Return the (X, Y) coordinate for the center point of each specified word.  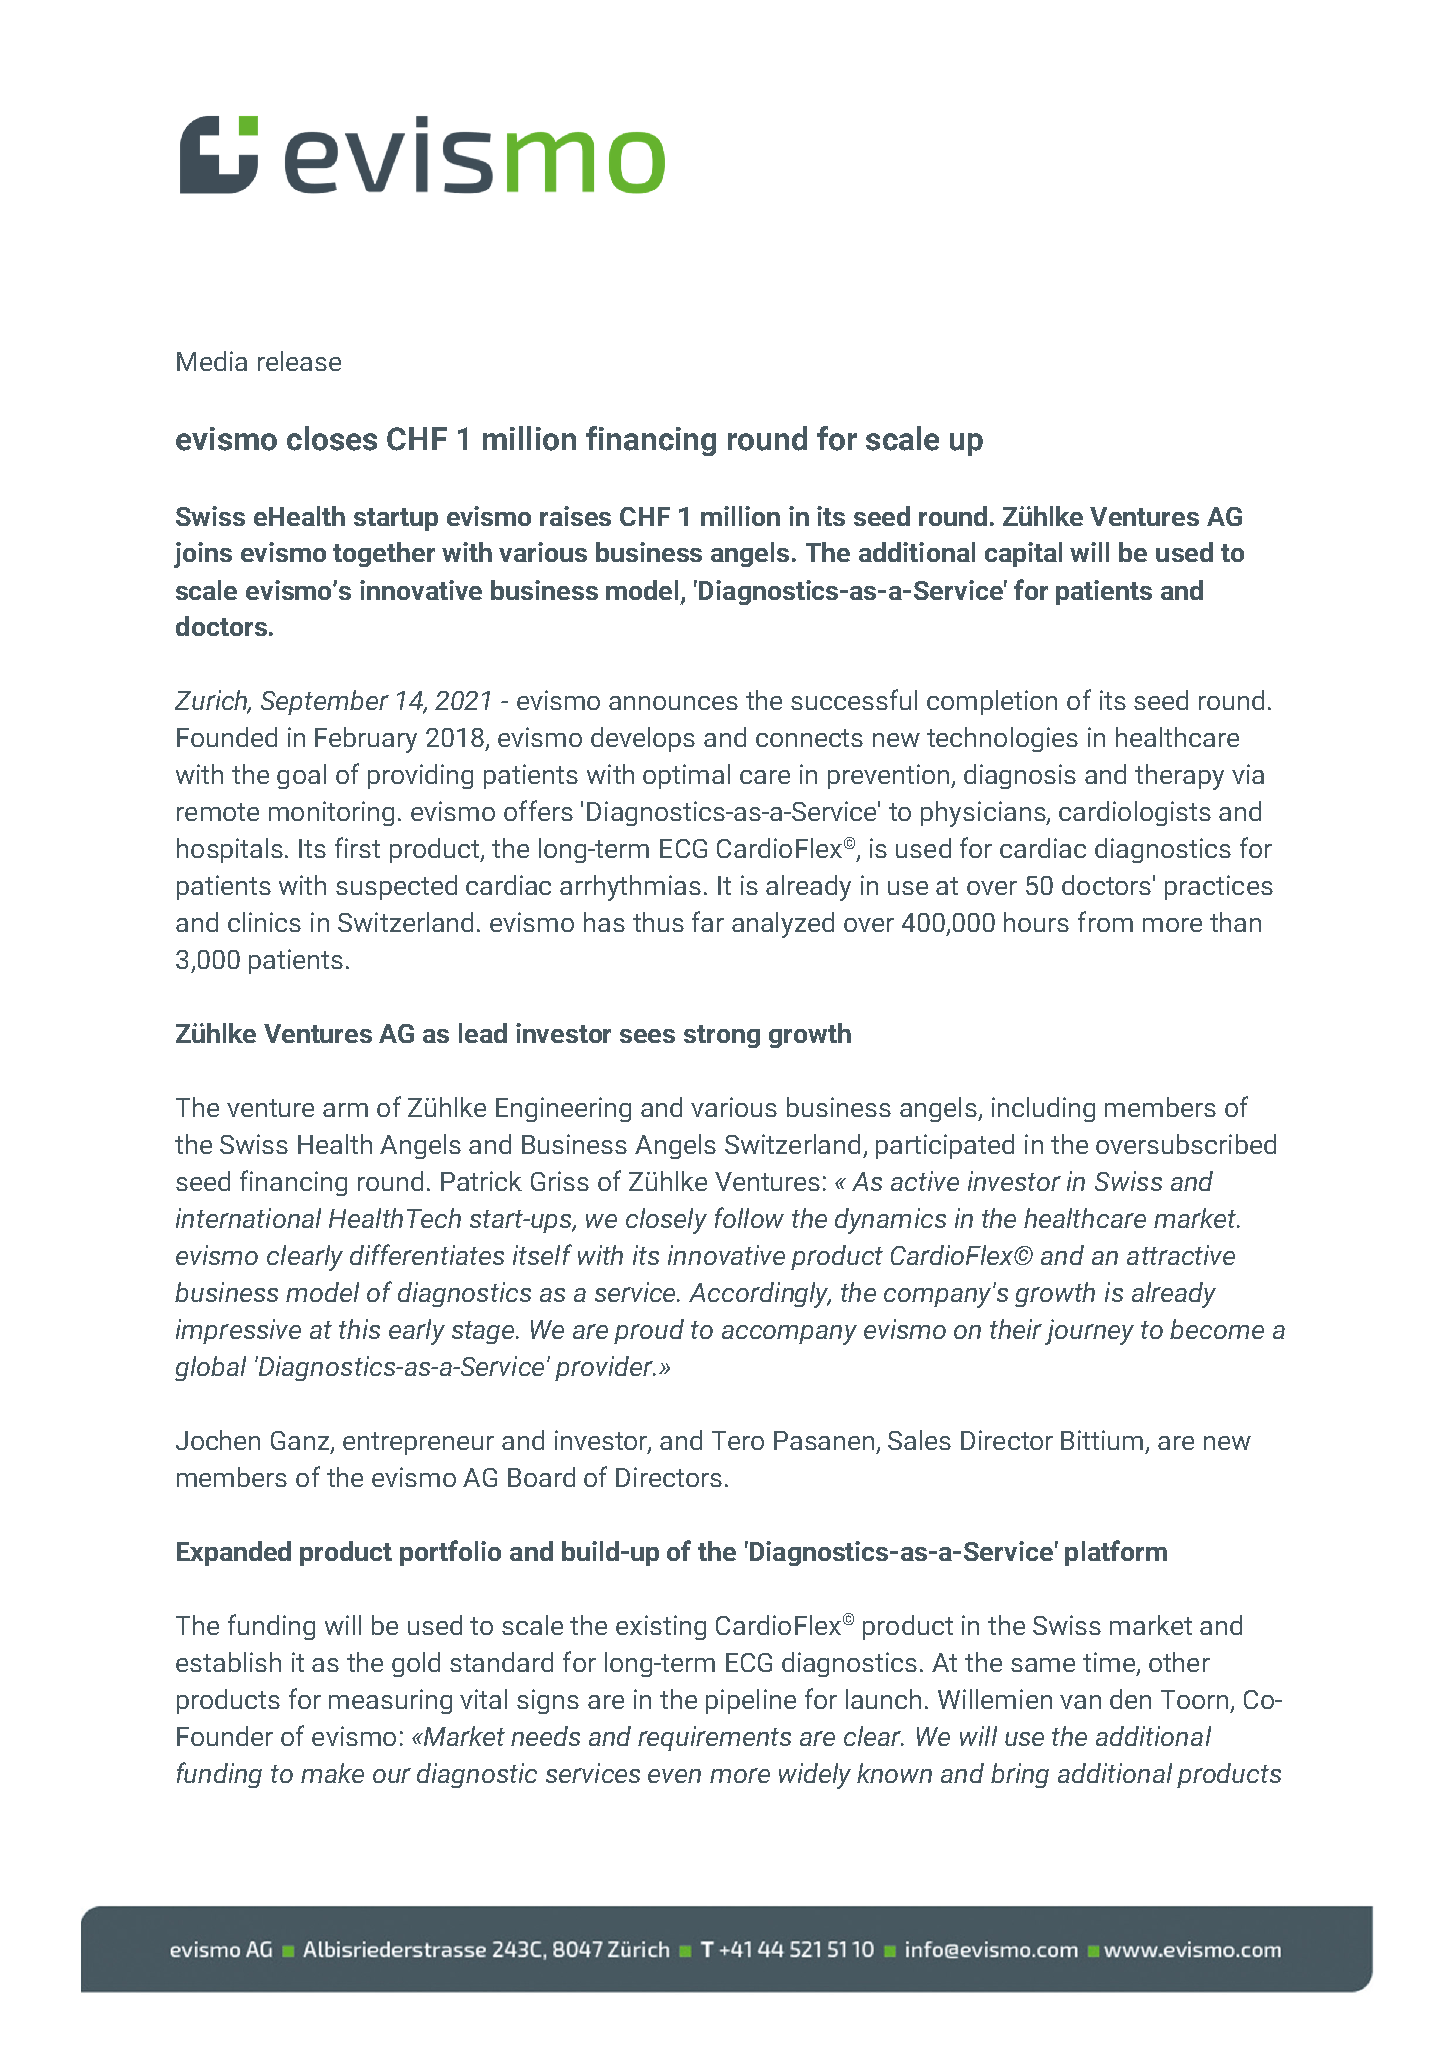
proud (649, 1331)
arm (345, 1110)
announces (673, 703)
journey (1089, 1332)
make (332, 1773)
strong (722, 1036)
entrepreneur (418, 1443)
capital (1023, 554)
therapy (1179, 777)
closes (332, 438)
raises (575, 516)
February (366, 740)
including (1043, 1109)
